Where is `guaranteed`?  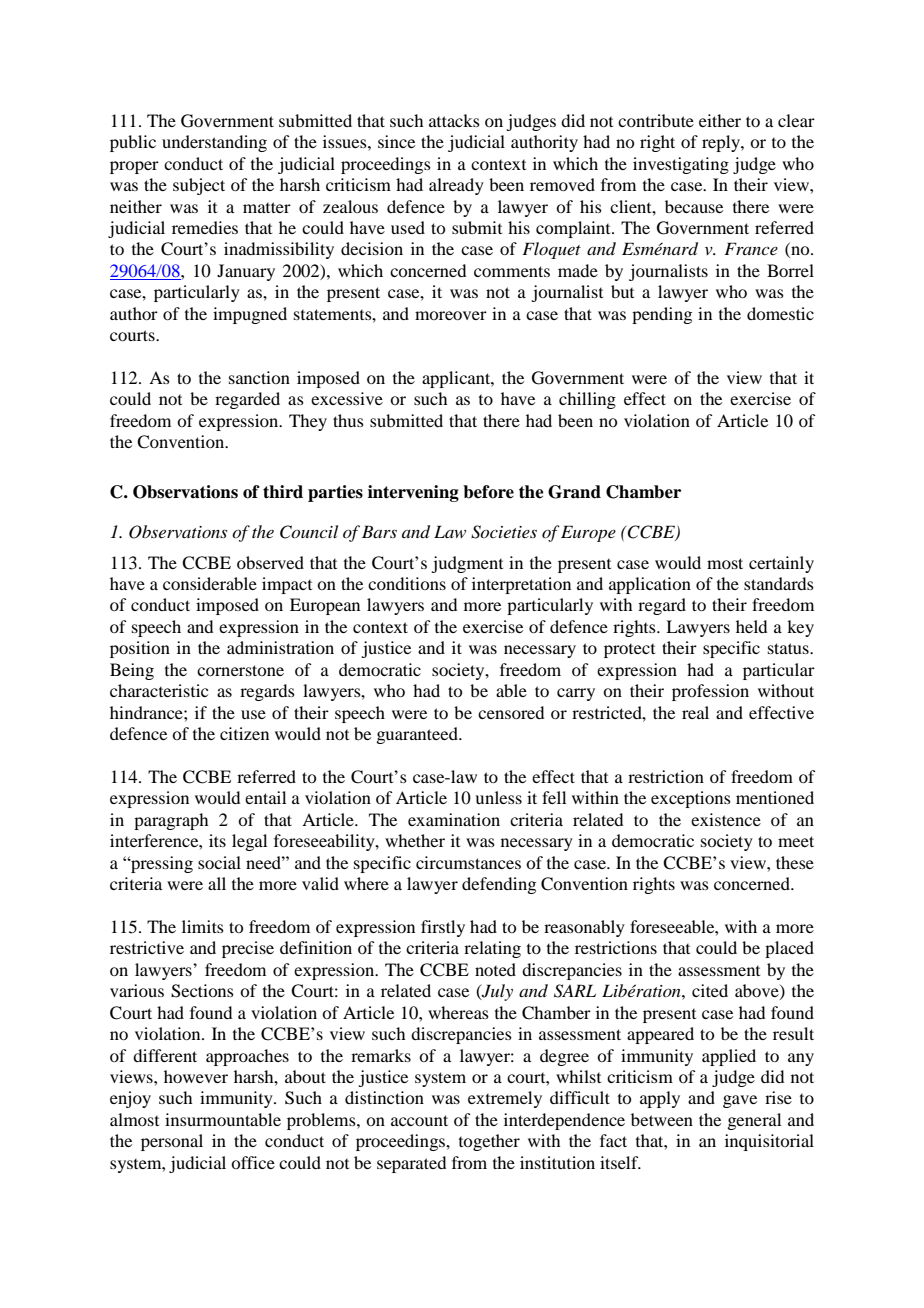 guaranteed is located at coordinates (418, 735).
